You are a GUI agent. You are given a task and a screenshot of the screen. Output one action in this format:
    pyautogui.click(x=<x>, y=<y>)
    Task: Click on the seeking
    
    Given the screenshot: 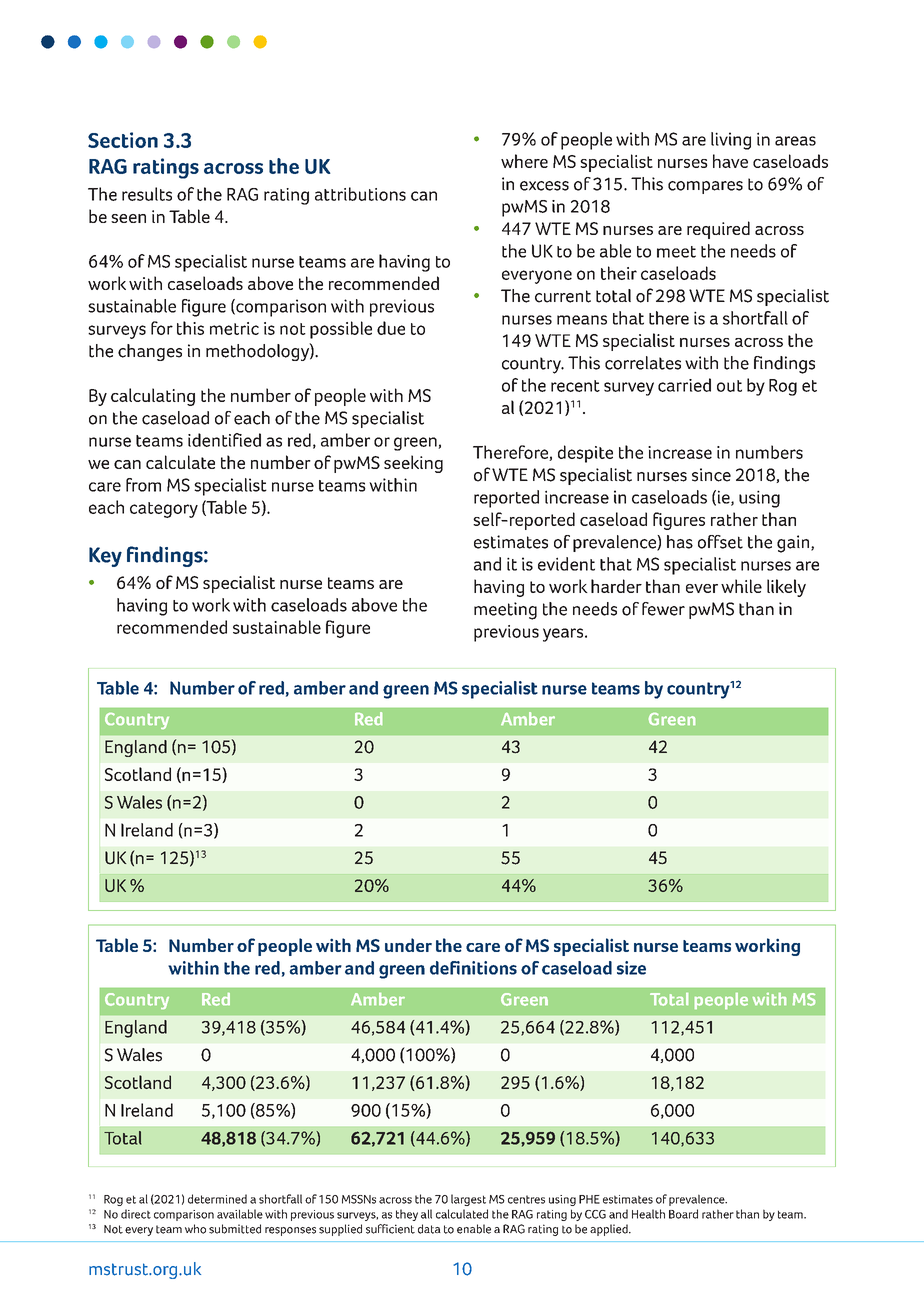 What is the action you would take?
    pyautogui.click(x=413, y=464)
